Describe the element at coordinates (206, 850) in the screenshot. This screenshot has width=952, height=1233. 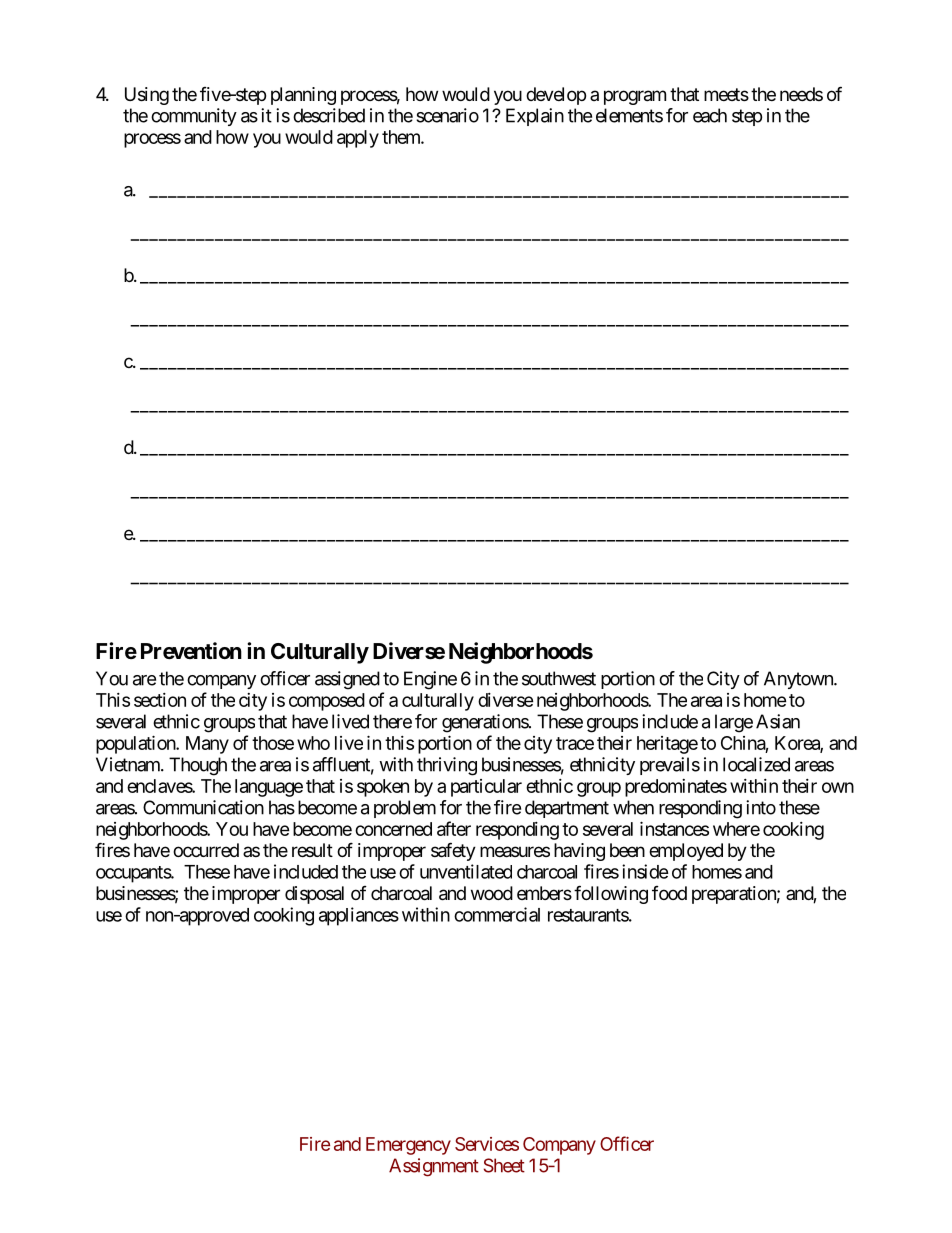
I see `occurred` at that location.
